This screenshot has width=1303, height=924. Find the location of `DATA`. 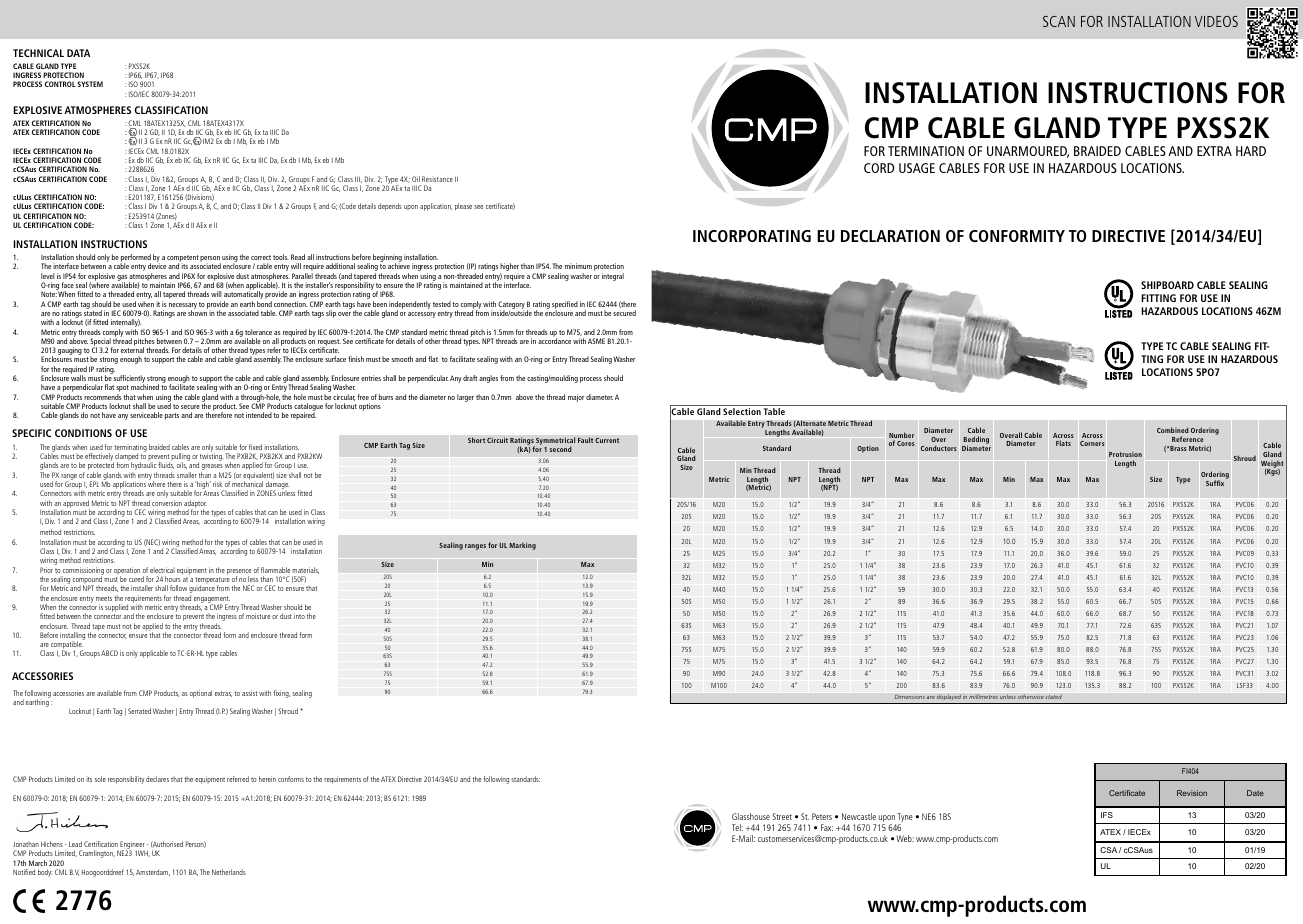

DATA is located at coordinates (78, 53).
